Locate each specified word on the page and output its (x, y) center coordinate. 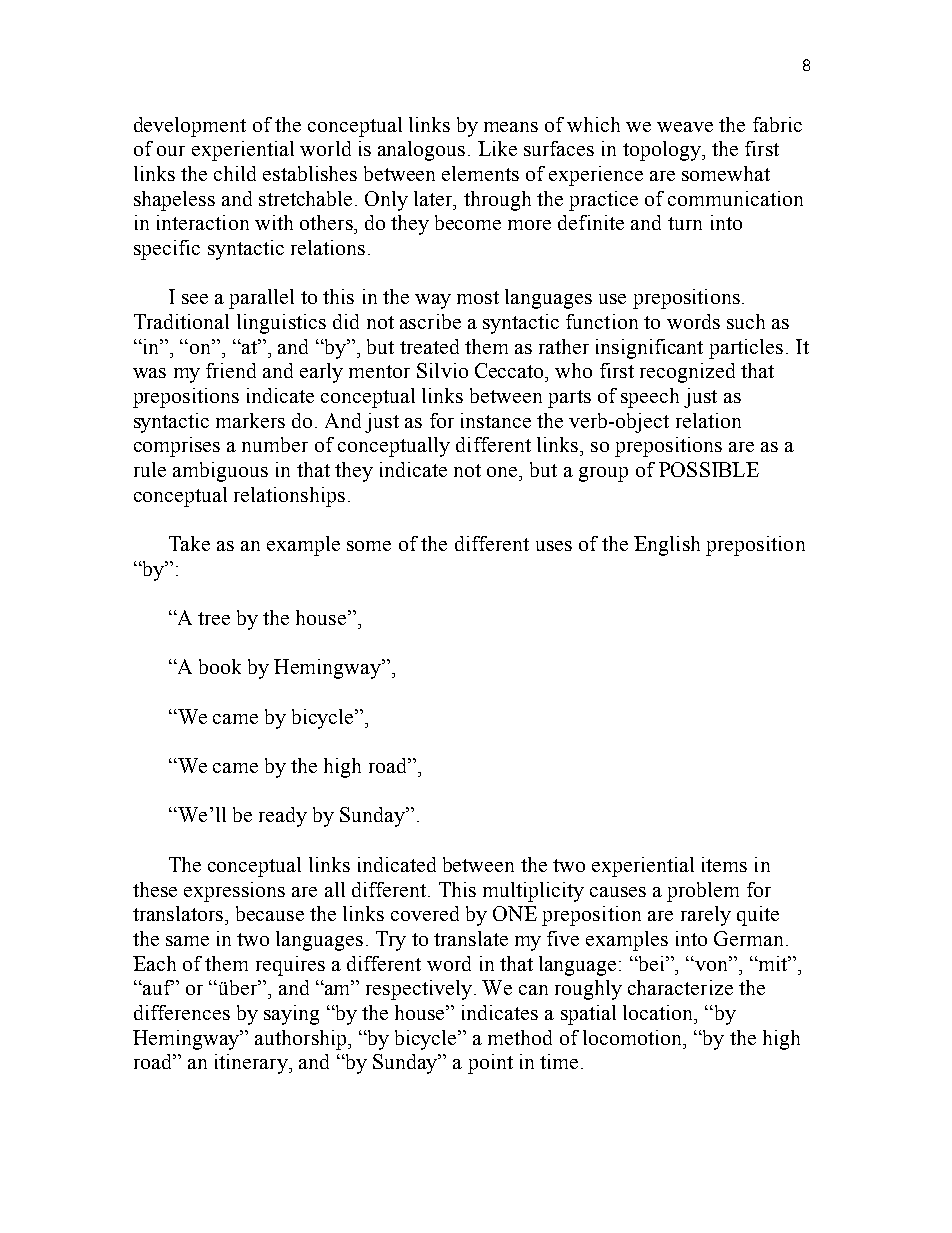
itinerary (252, 1064)
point (490, 1064)
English (667, 546)
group (603, 474)
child (235, 173)
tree (214, 618)
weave (685, 127)
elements (480, 173)
